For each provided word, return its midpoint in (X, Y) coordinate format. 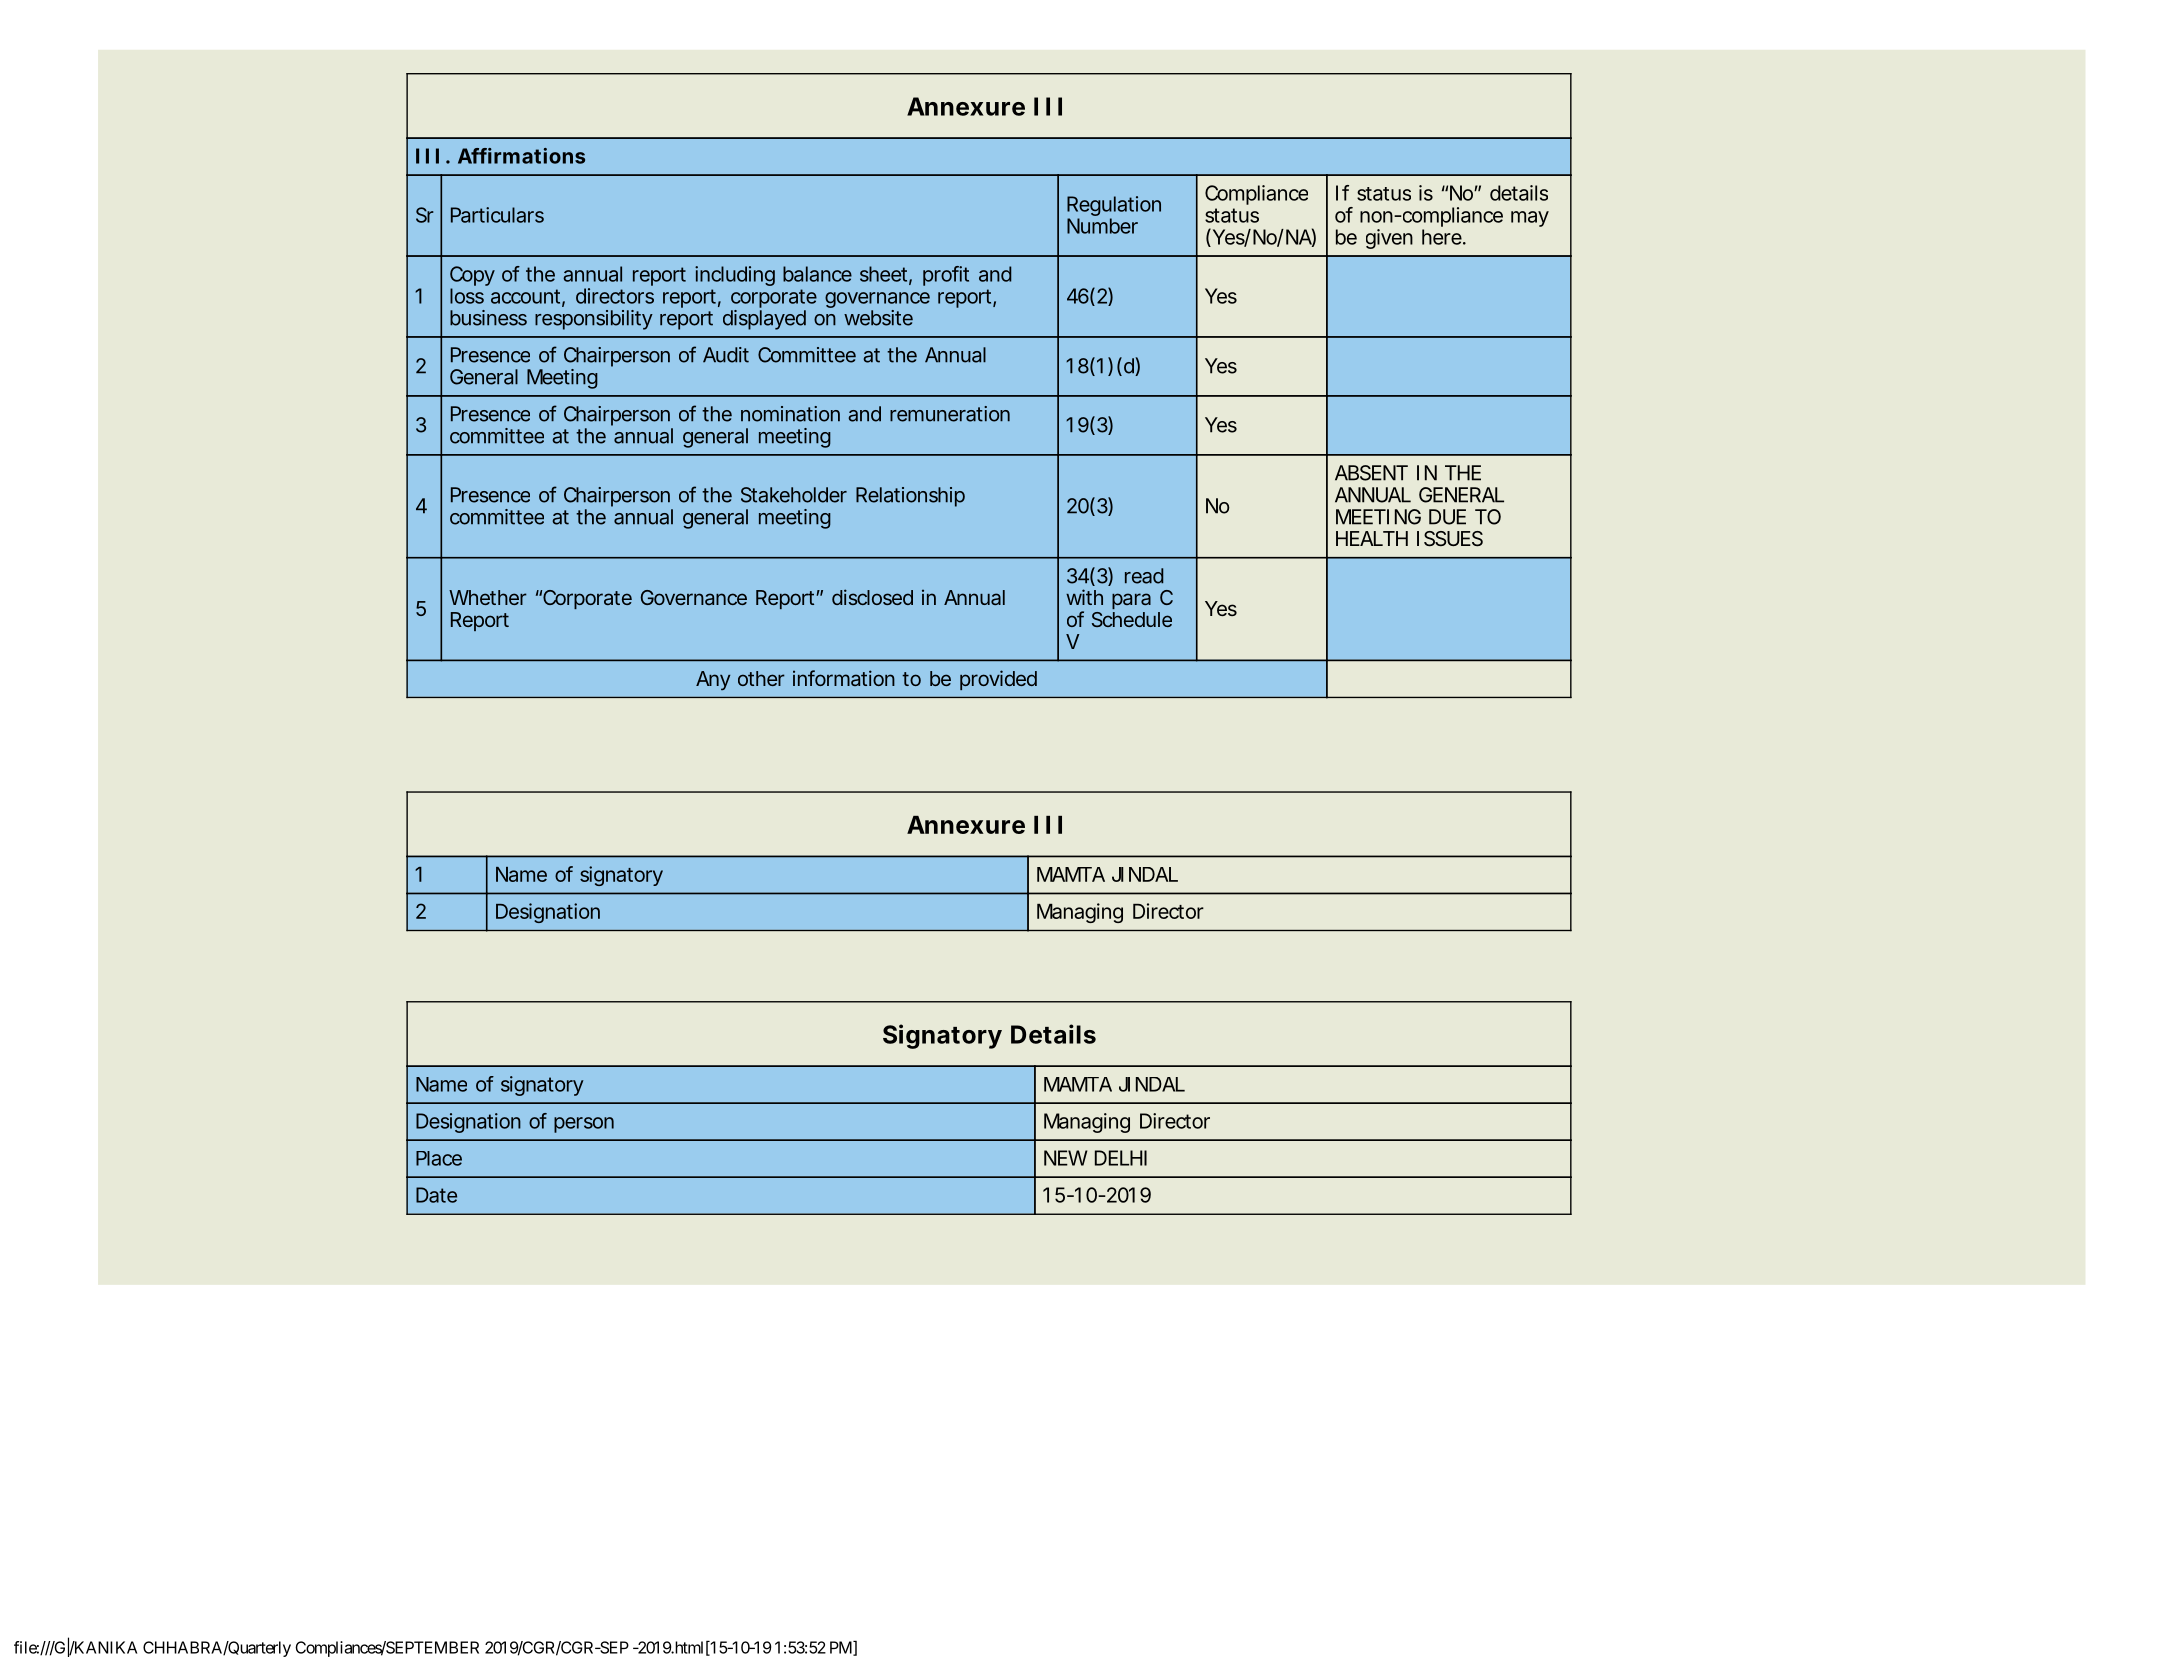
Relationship (910, 497)
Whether (488, 597)
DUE (1447, 517)
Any (713, 680)
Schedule (1132, 619)
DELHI (1121, 1158)
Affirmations (521, 156)
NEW (1066, 1158)
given (1389, 239)
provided (998, 680)
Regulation (1114, 207)
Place (439, 1158)
